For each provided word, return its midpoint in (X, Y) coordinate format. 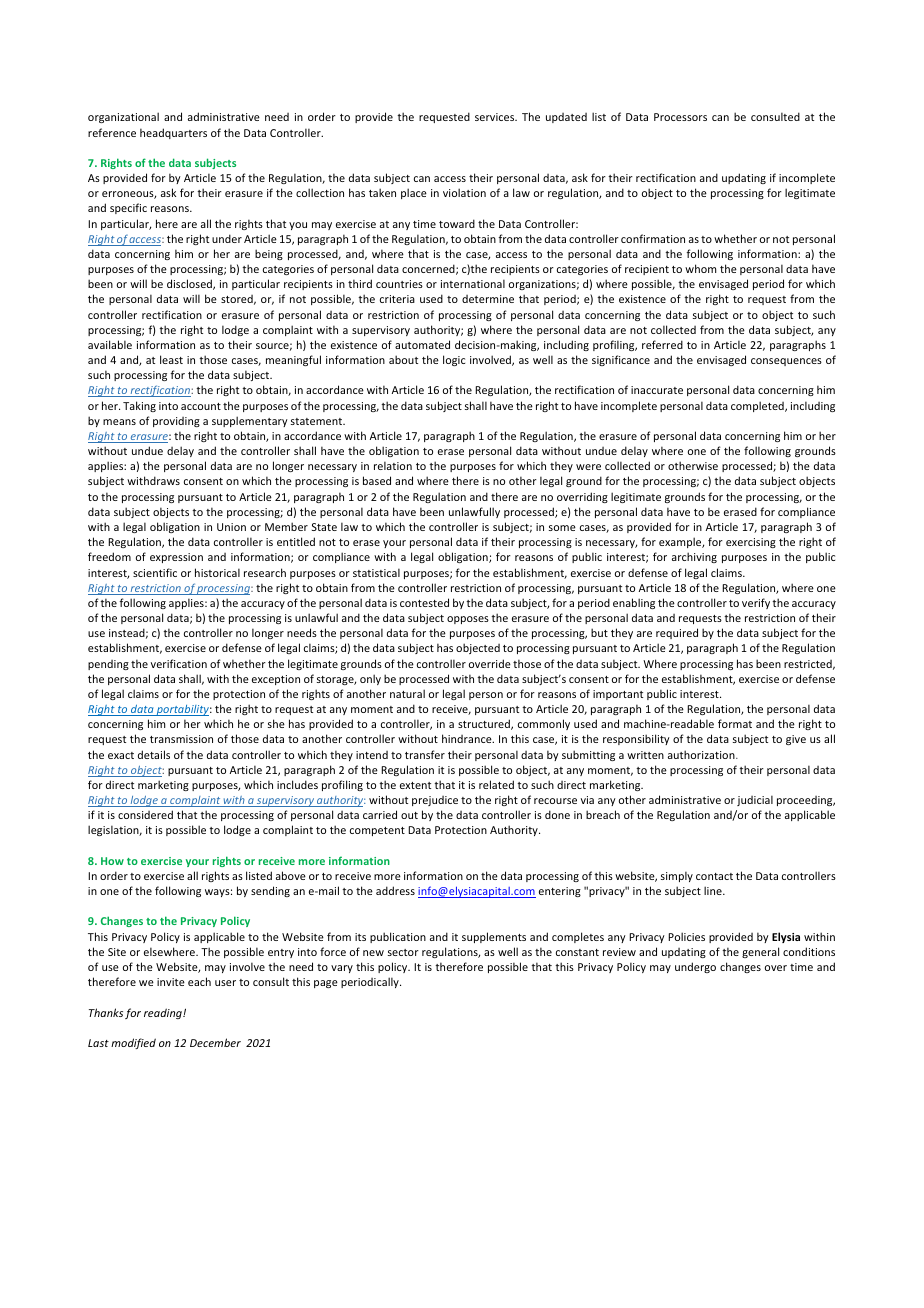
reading (164, 1013)
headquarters (173, 133)
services (496, 117)
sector (403, 952)
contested (424, 602)
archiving (694, 557)
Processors (680, 117)
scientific (155, 572)
